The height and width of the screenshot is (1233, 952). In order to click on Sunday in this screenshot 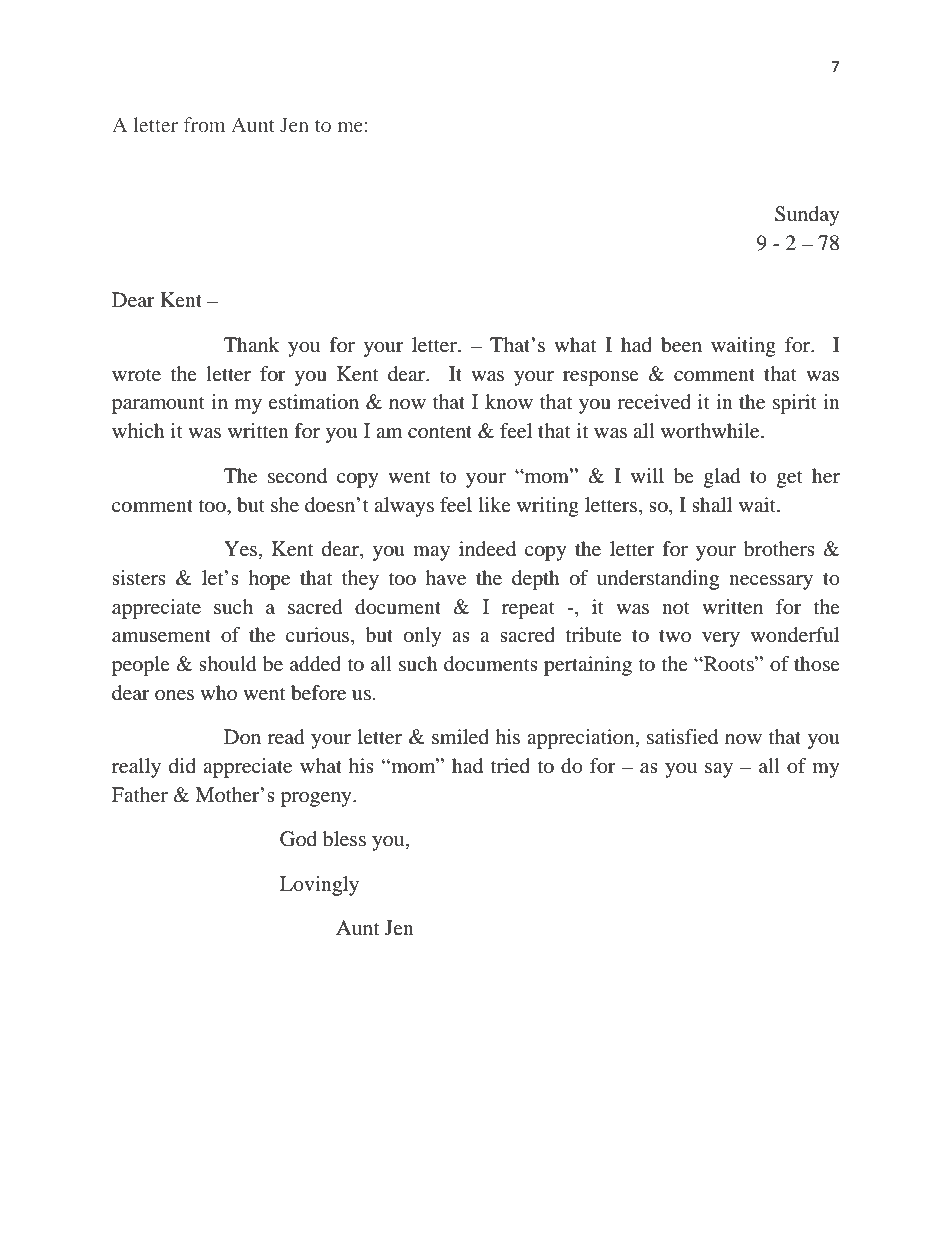, I will do `click(807, 216)`.
